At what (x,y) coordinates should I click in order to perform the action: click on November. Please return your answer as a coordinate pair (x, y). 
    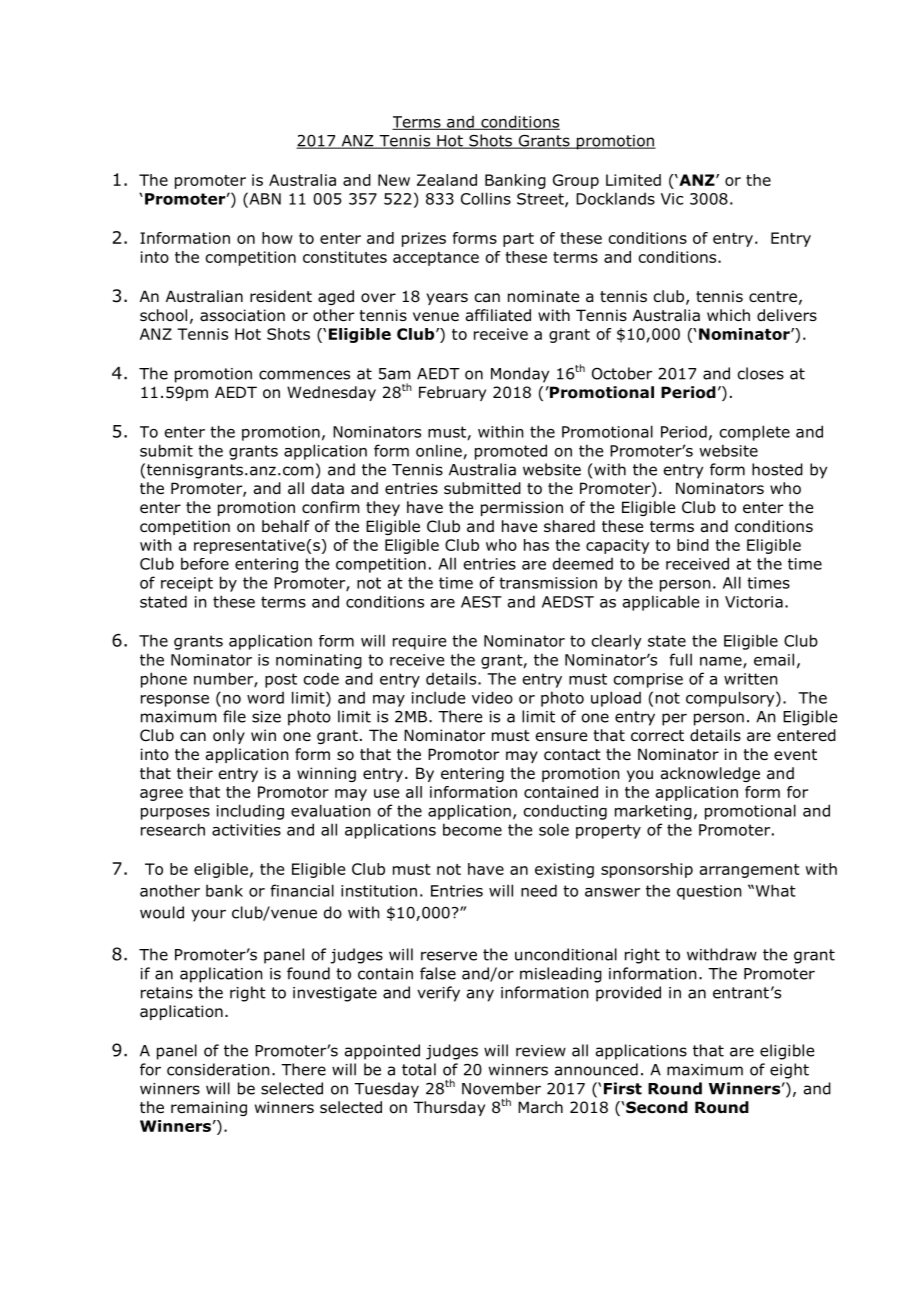
    Looking at the image, I should click on (501, 1088).
